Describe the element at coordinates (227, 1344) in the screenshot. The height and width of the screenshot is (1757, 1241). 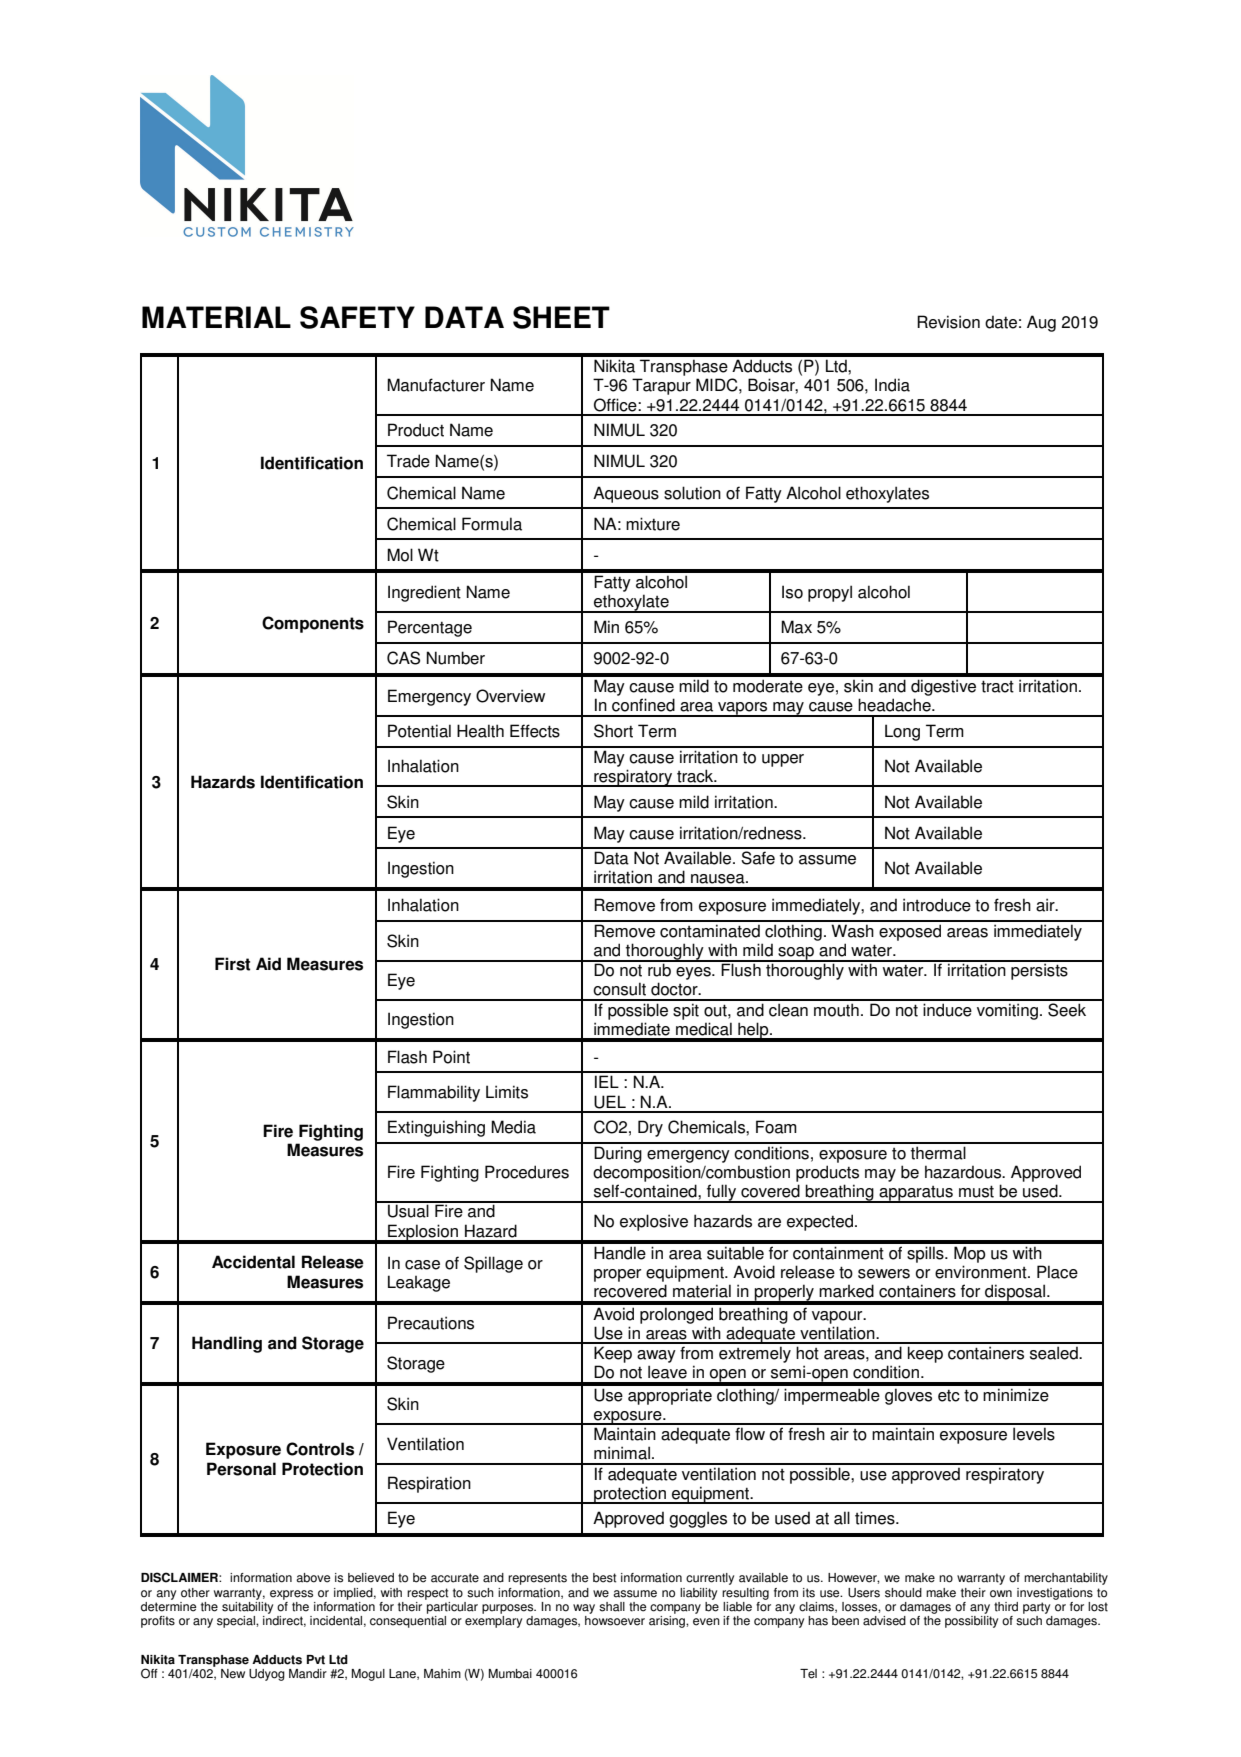
I see `Handling` at that location.
